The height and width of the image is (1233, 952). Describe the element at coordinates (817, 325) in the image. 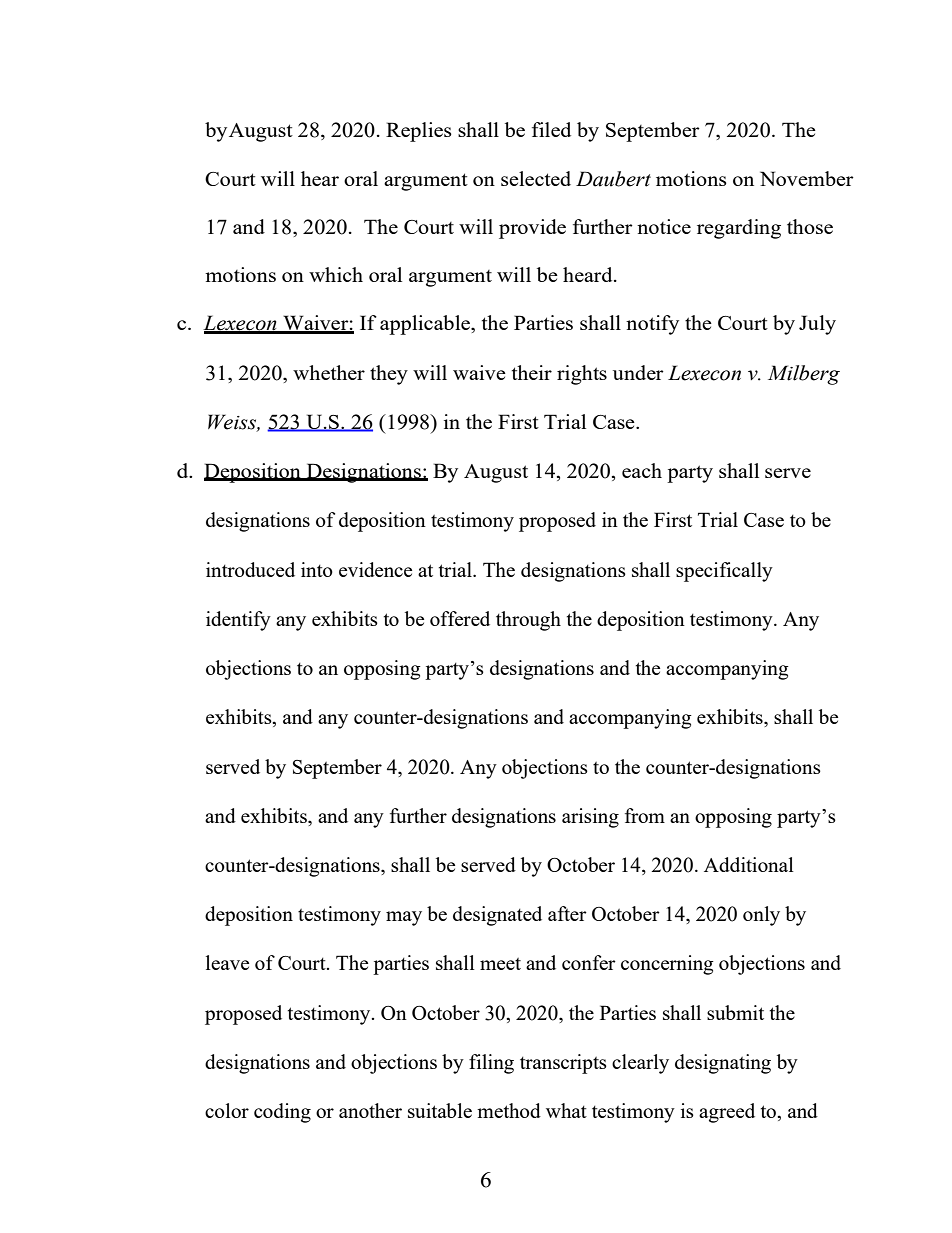

I see `July` at that location.
